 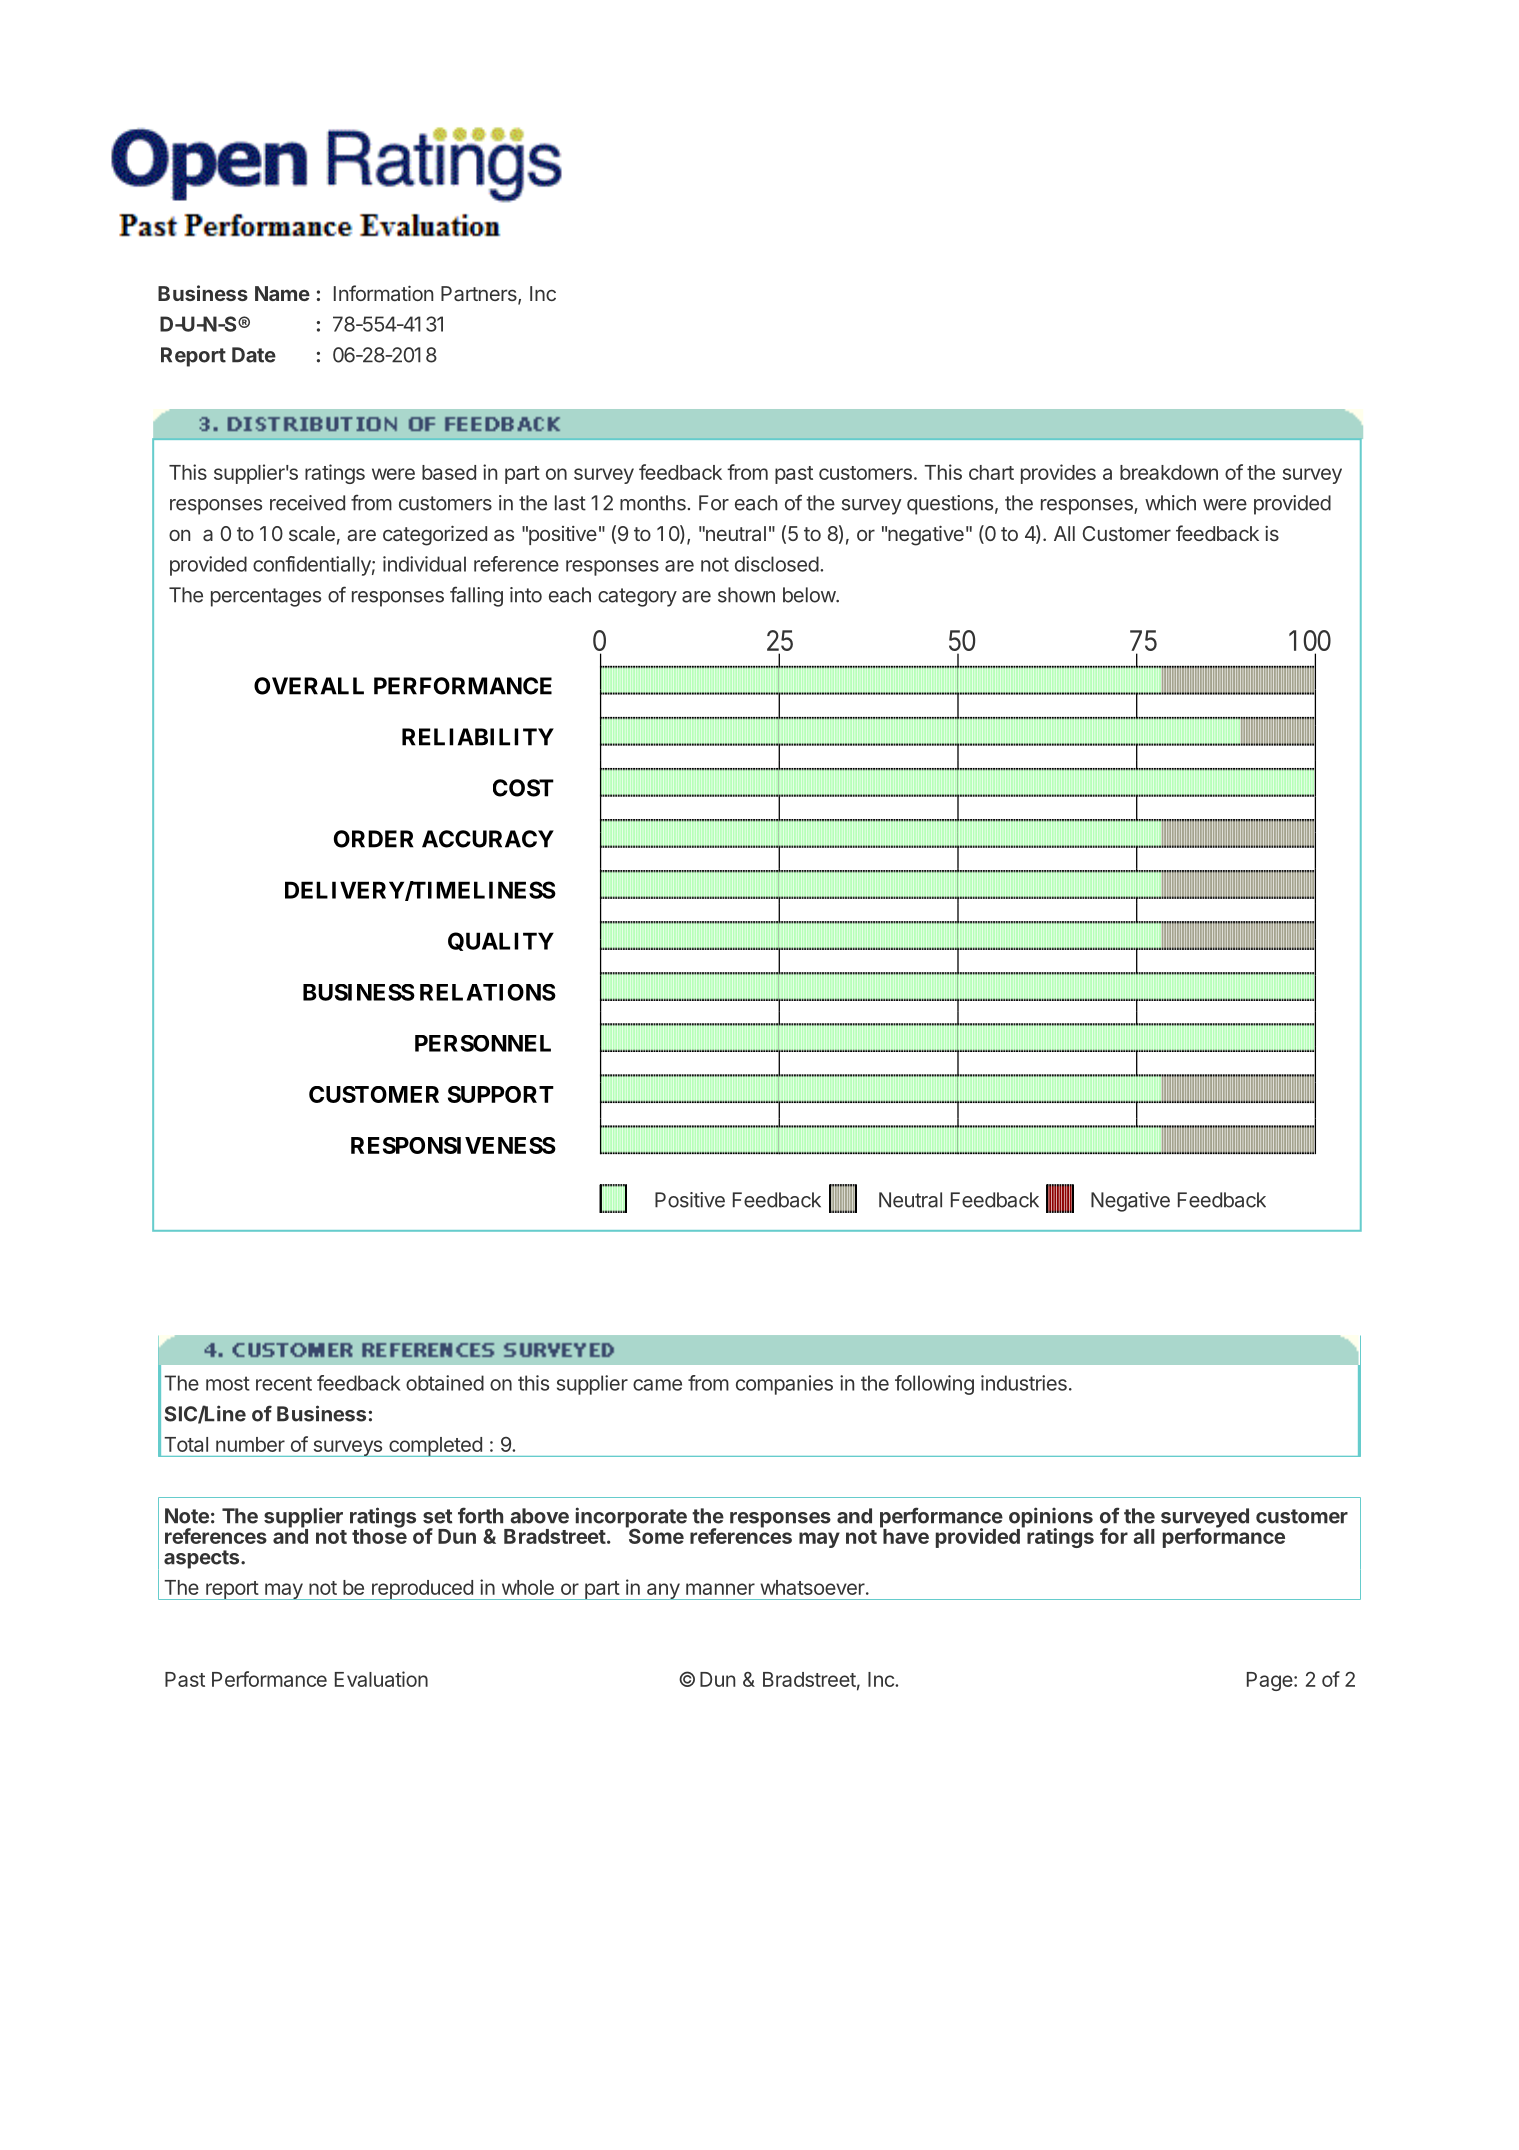 What do you see at coordinates (523, 788) in the image?
I see `COST` at bounding box center [523, 788].
